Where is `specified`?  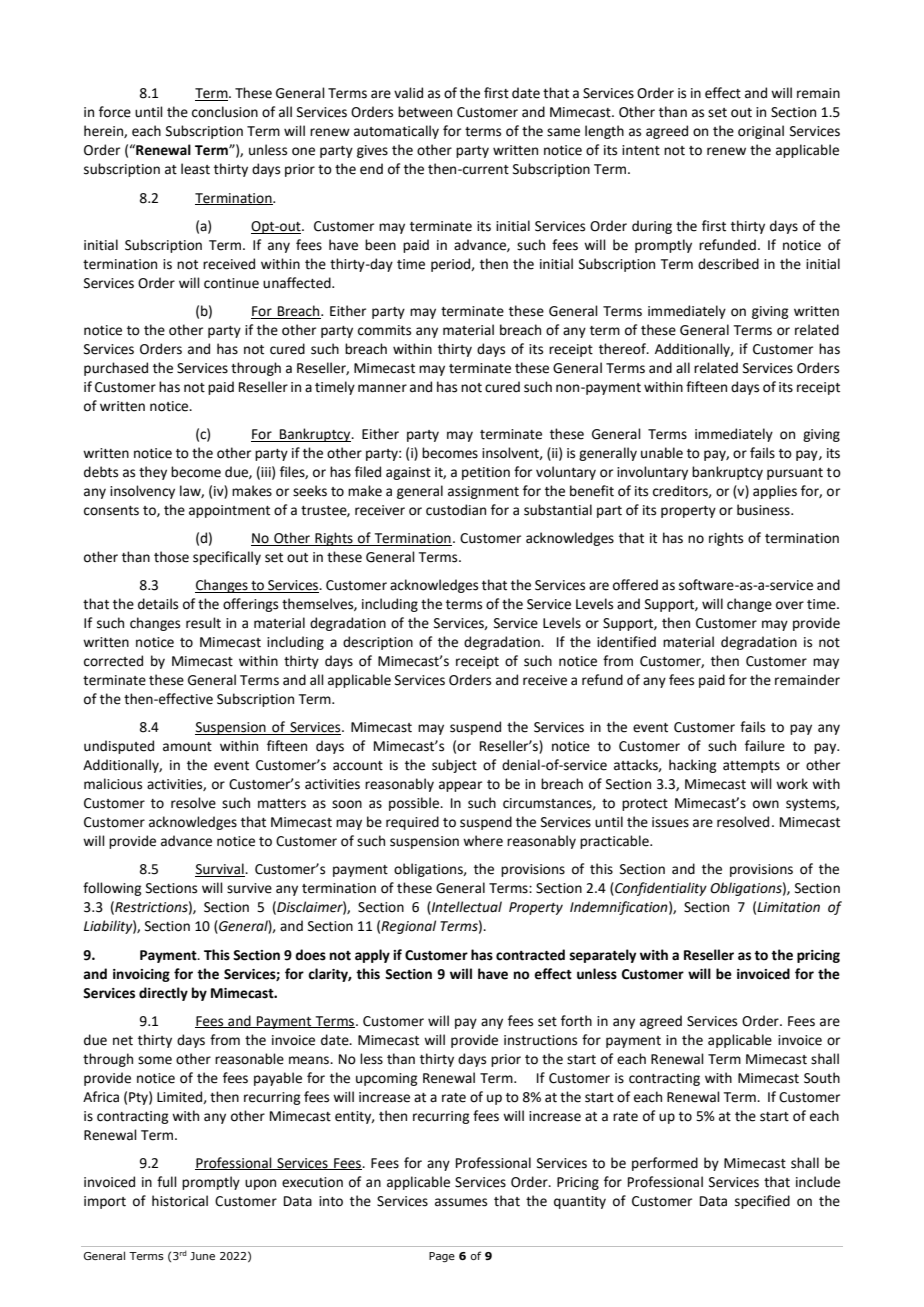
specified is located at coordinates (762, 1202).
